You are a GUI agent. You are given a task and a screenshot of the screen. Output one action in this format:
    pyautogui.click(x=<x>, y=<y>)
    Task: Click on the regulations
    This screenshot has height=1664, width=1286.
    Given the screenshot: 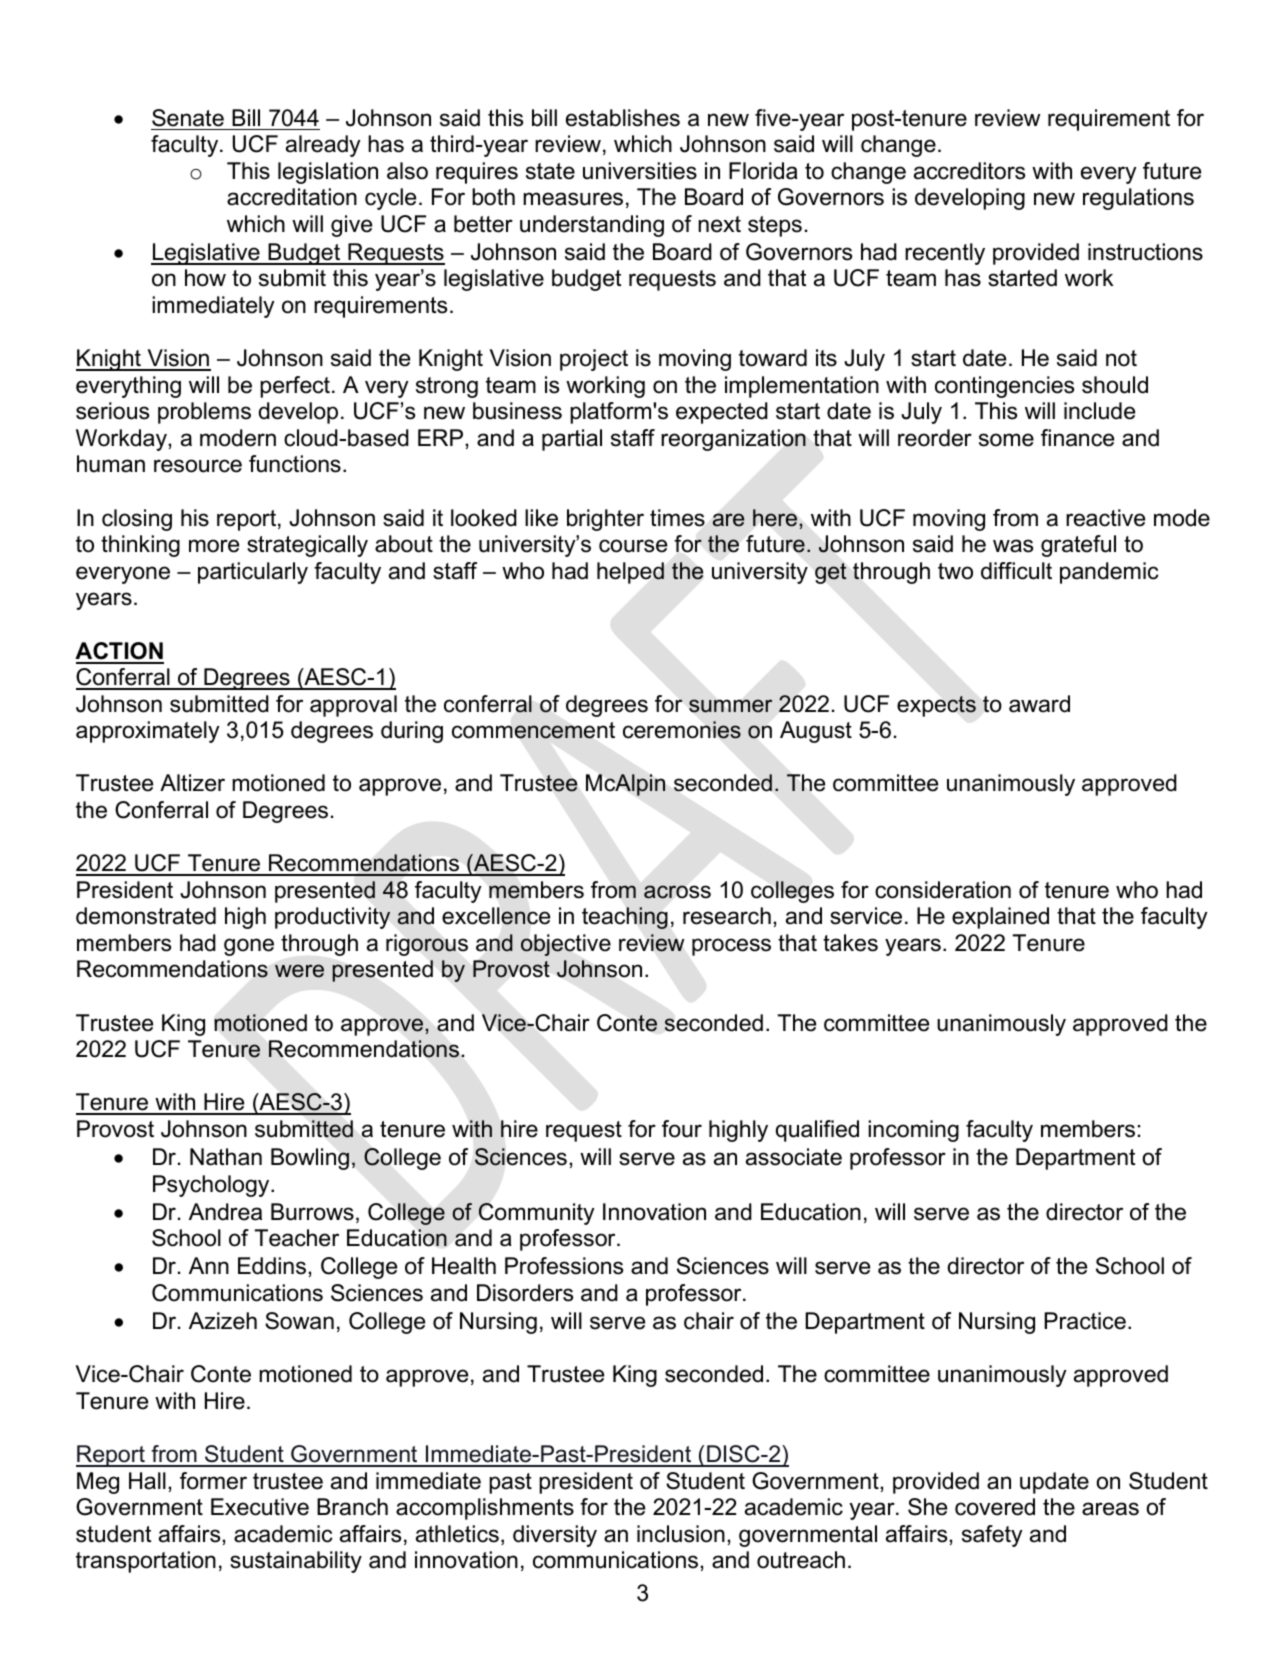 What is the action you would take?
    pyautogui.click(x=1138, y=199)
